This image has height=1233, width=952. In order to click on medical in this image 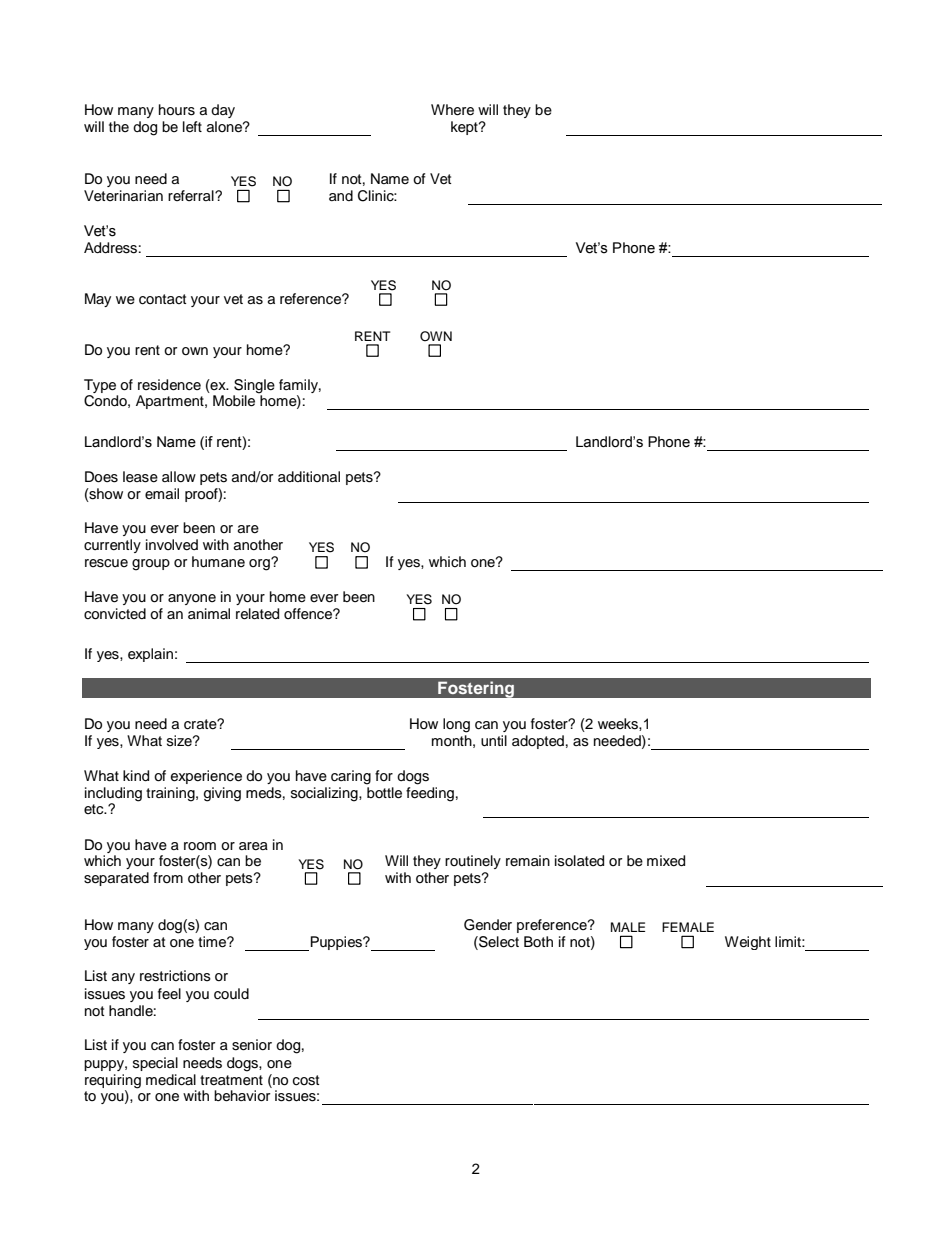, I will do `click(171, 1080)`.
